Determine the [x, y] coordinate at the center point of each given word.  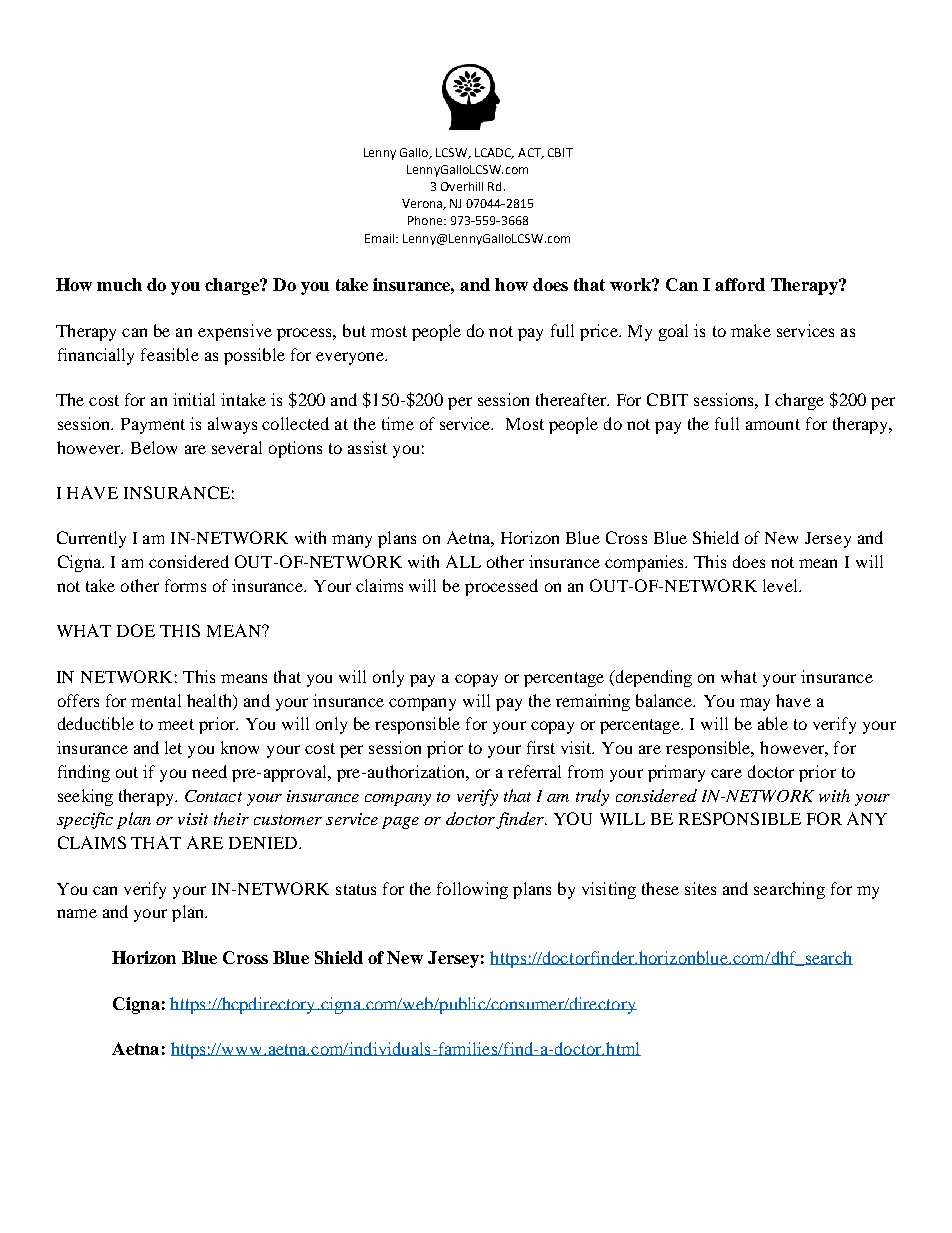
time [398, 423]
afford [740, 284]
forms [185, 585]
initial [194, 399]
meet [176, 724]
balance [665, 700]
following [472, 890]
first [541, 747]
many [352, 541]
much [119, 284]
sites [700, 888]
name [77, 913]
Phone [426, 220]
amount [773, 424]
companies [645, 563]
